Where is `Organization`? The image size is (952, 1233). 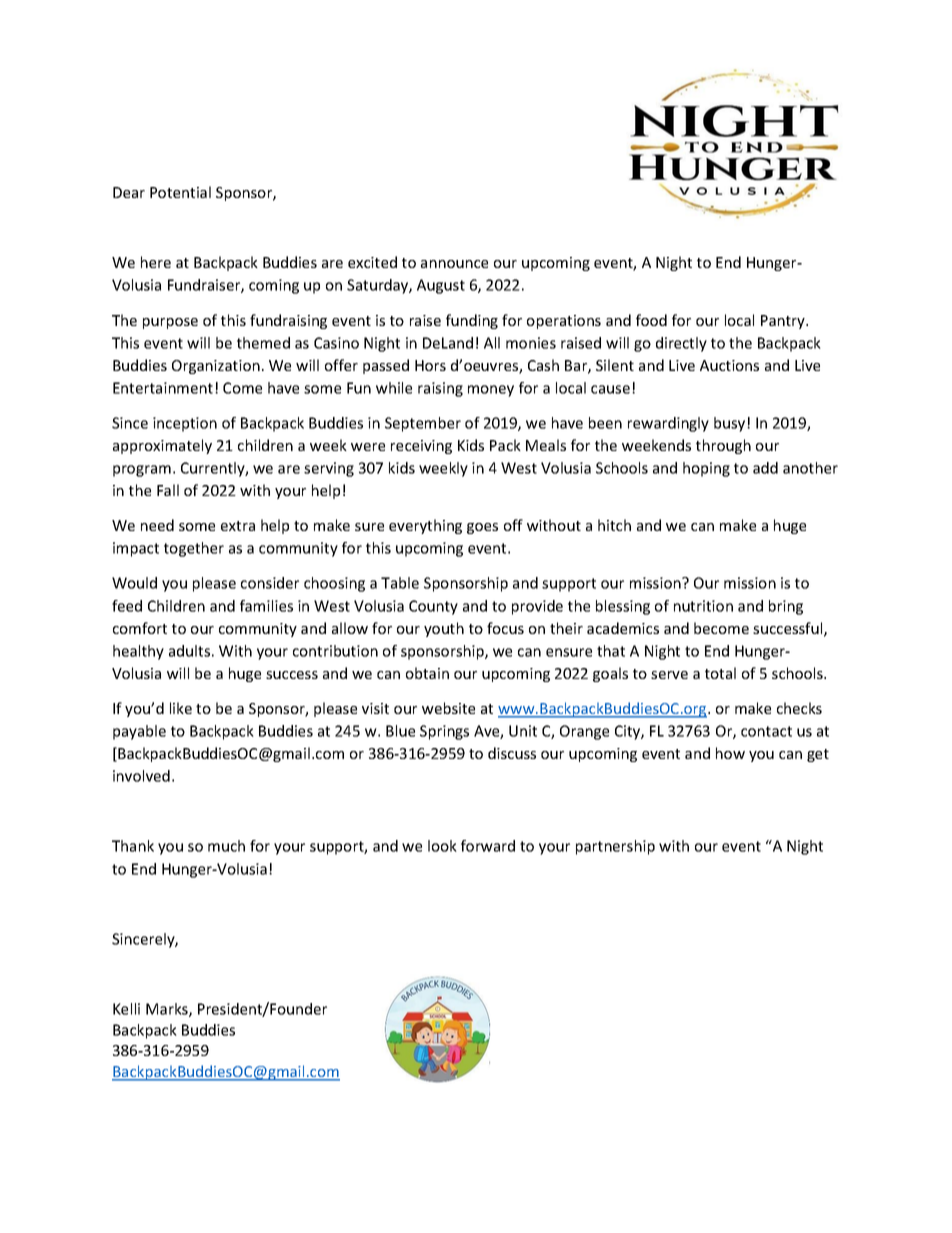 Organization is located at coordinates (216, 367).
